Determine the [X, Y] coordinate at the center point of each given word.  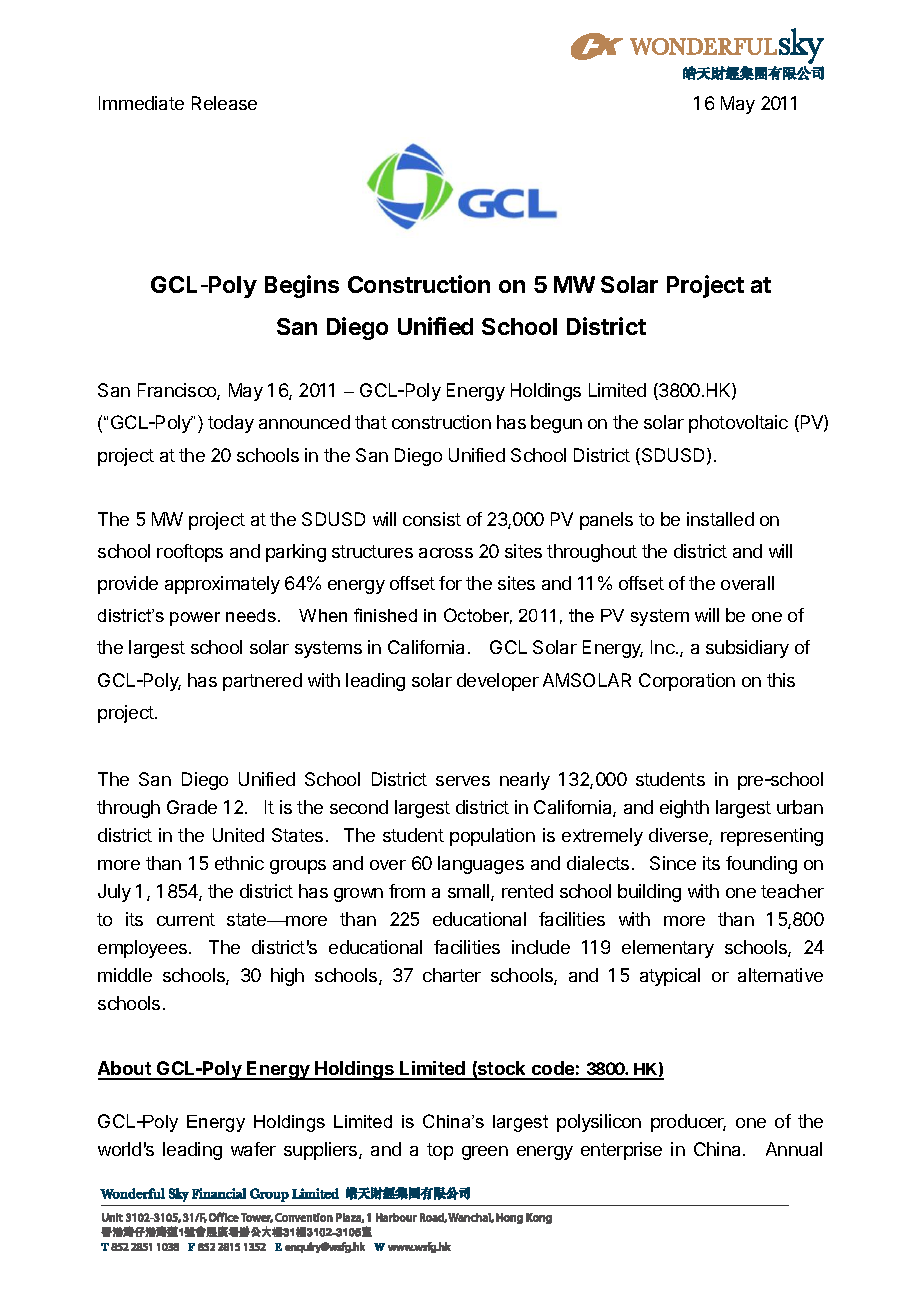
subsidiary [747, 649]
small [470, 892]
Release [224, 103]
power [195, 619]
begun [556, 424]
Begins [302, 286]
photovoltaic [738, 424]
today [231, 424]
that [371, 422]
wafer [253, 1149]
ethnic [239, 863]
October [478, 616]
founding [761, 865]
